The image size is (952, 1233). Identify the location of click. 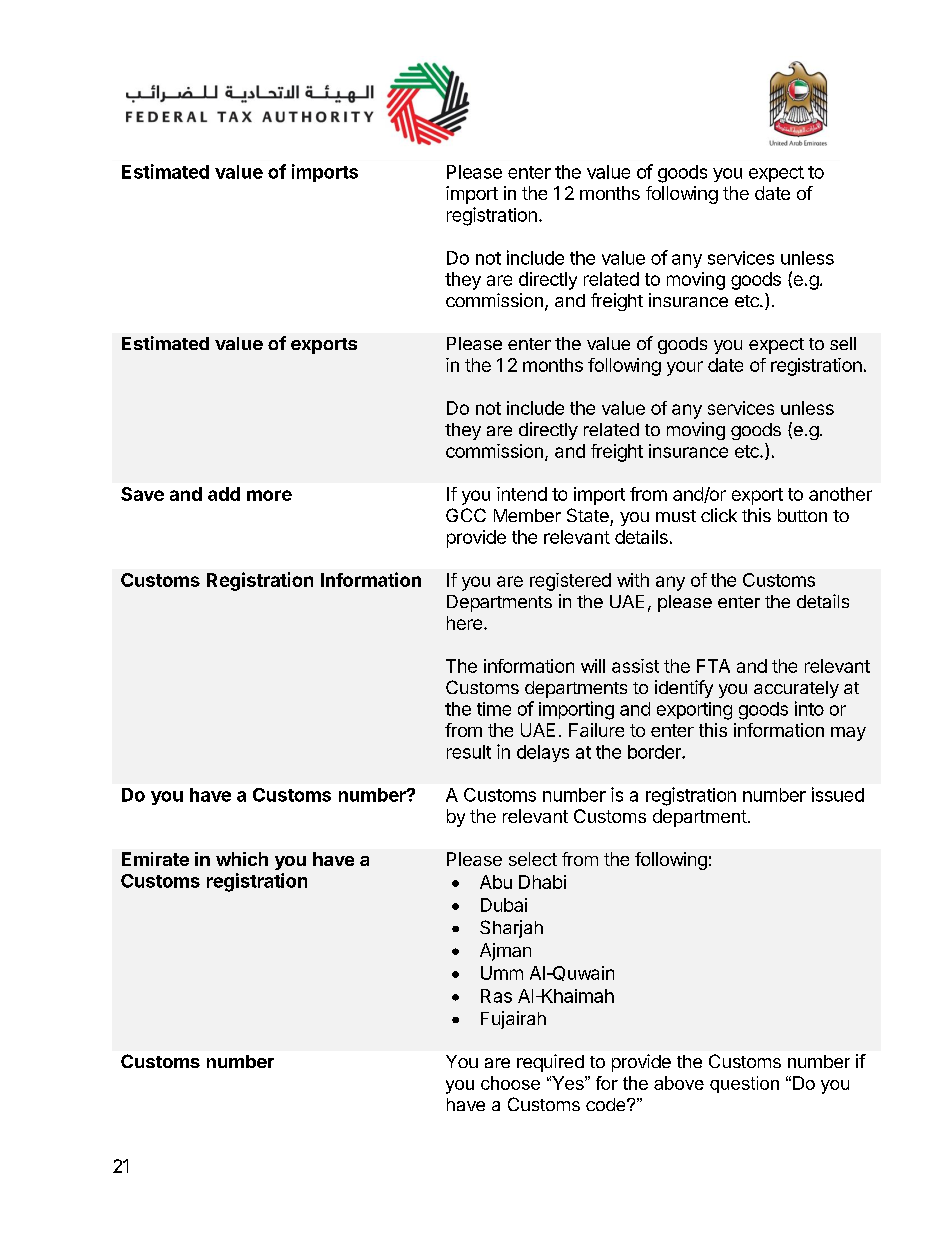
(719, 515).
